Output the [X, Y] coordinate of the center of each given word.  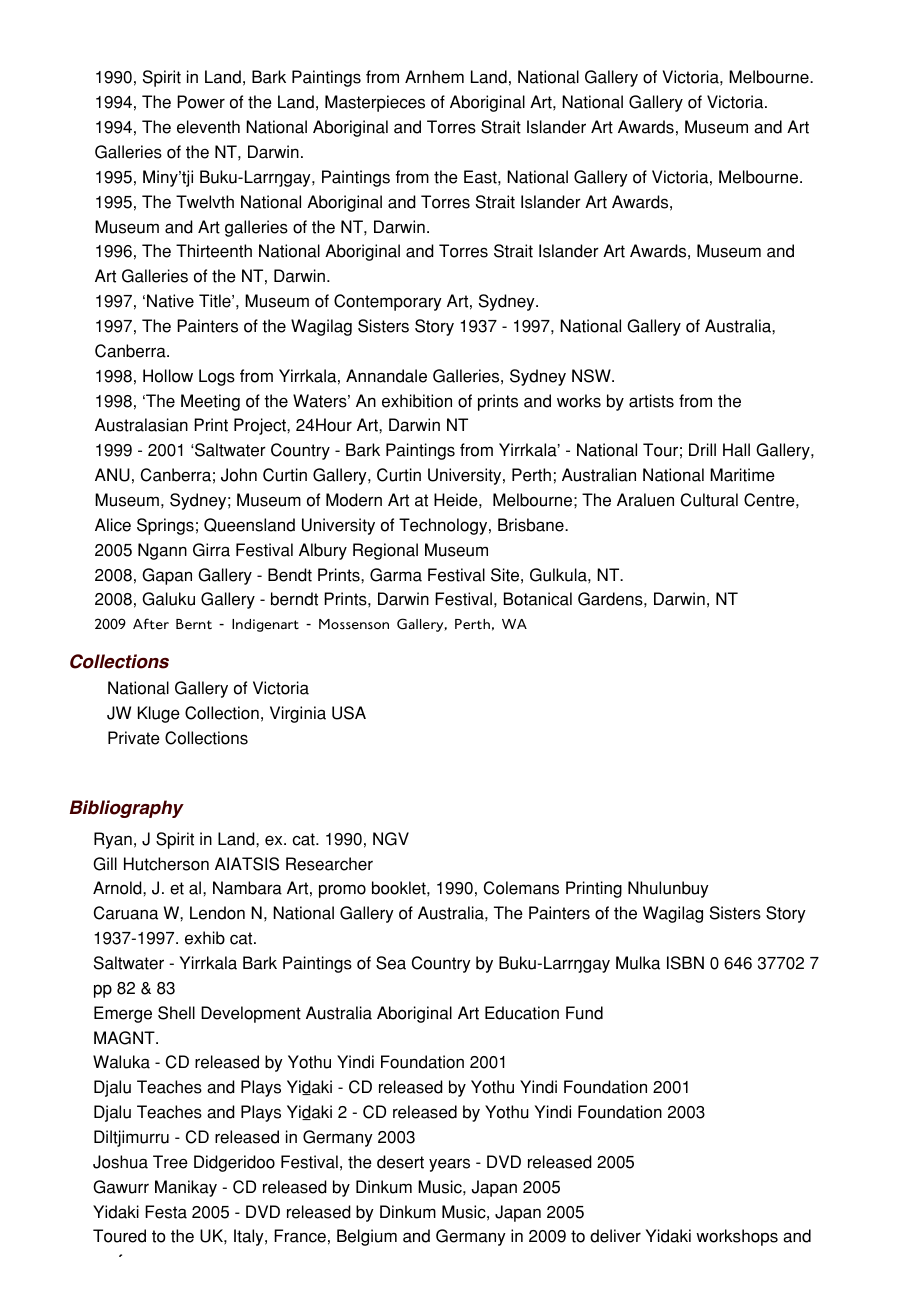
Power [201, 102]
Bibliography [127, 809]
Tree [170, 1162]
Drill [702, 449]
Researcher [329, 864]
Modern [354, 500]
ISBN [685, 963]
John [239, 475]
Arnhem [434, 77]
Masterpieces [375, 103]
